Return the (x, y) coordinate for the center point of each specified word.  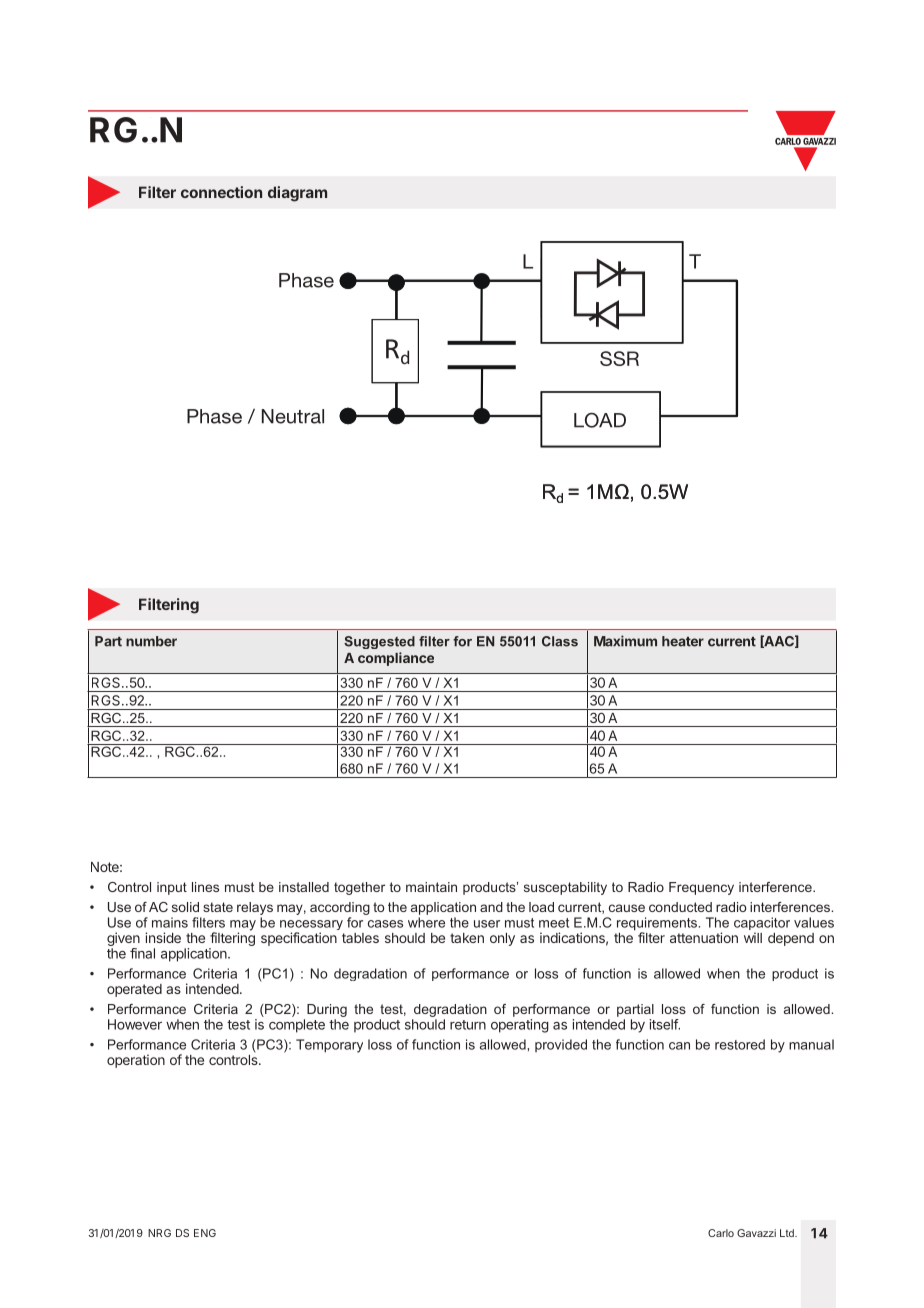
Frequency (701, 888)
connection (221, 192)
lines (205, 887)
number (151, 641)
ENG (205, 1233)
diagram (297, 194)
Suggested (379, 642)
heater (683, 641)
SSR (619, 358)
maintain (431, 887)
